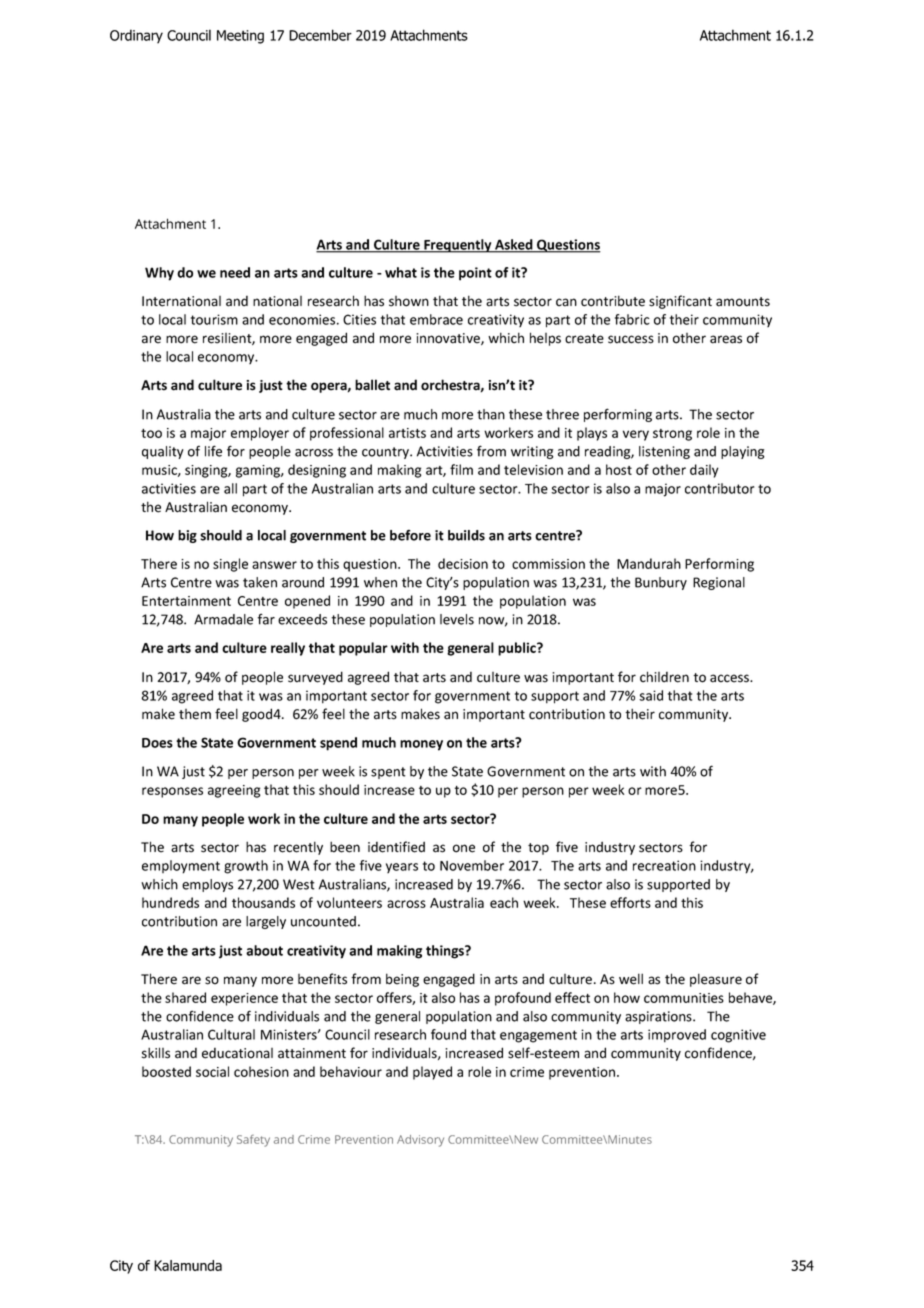  I want to click on Meeting, so click(240, 37).
